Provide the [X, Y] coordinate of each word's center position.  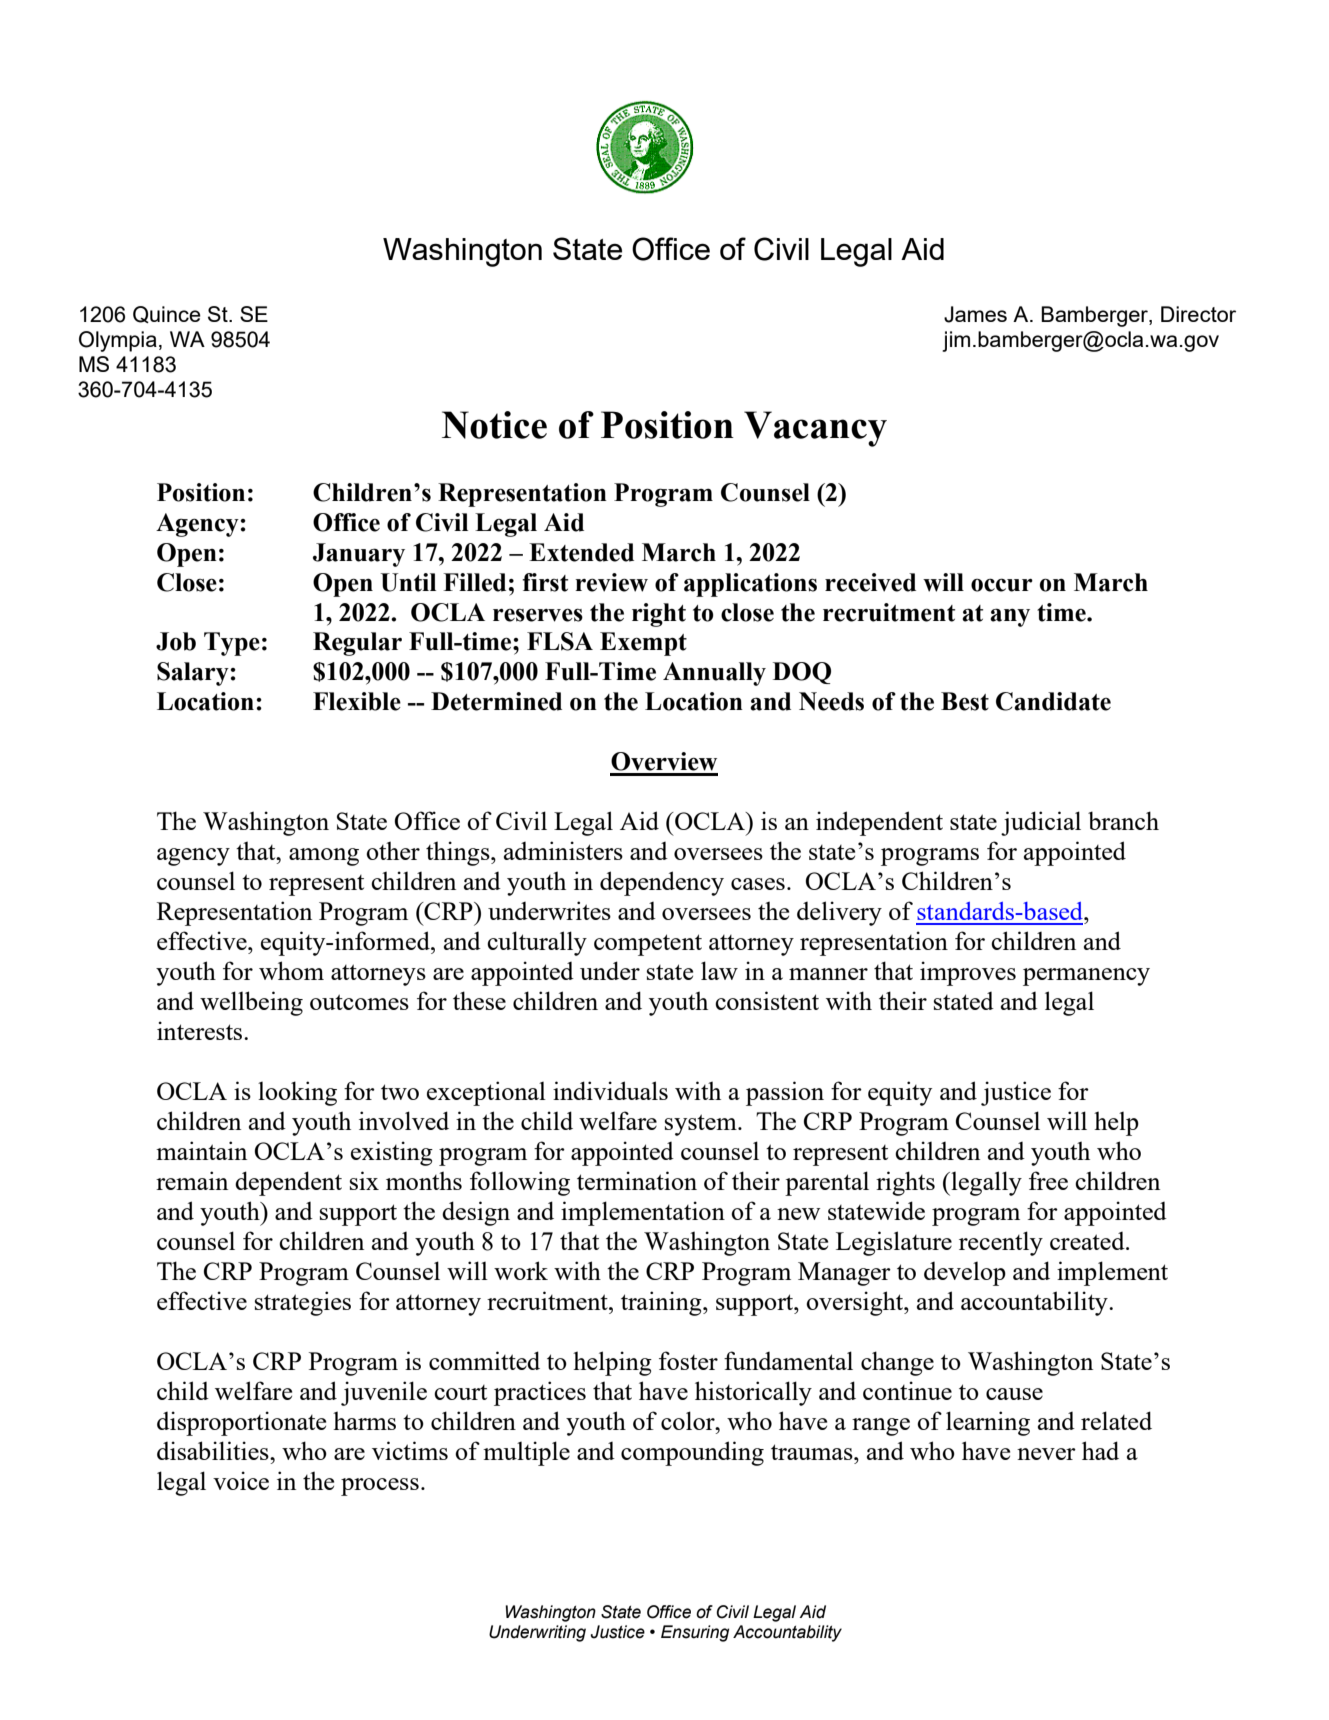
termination [637, 1180]
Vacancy [815, 429]
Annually [714, 674]
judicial [1041, 823]
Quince [167, 314]
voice [241, 1480]
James [975, 314]
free [1048, 1180]
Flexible [357, 701]
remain [192, 1180]
